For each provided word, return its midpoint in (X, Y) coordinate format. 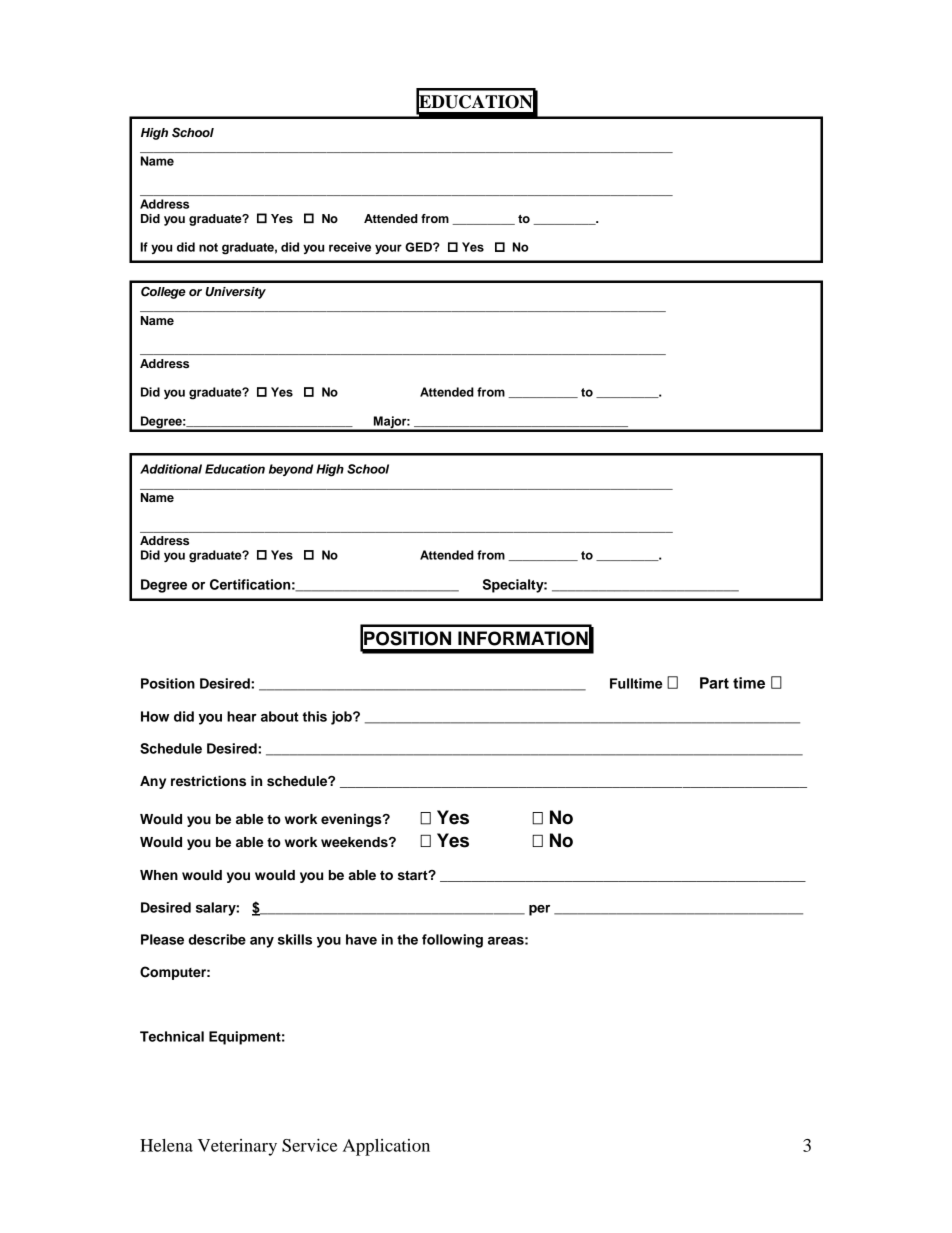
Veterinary (237, 1147)
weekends (355, 842)
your (388, 249)
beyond (291, 470)
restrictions (208, 781)
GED (419, 247)
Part (714, 683)
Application (386, 1147)
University (235, 293)
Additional (171, 469)
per (539, 910)
